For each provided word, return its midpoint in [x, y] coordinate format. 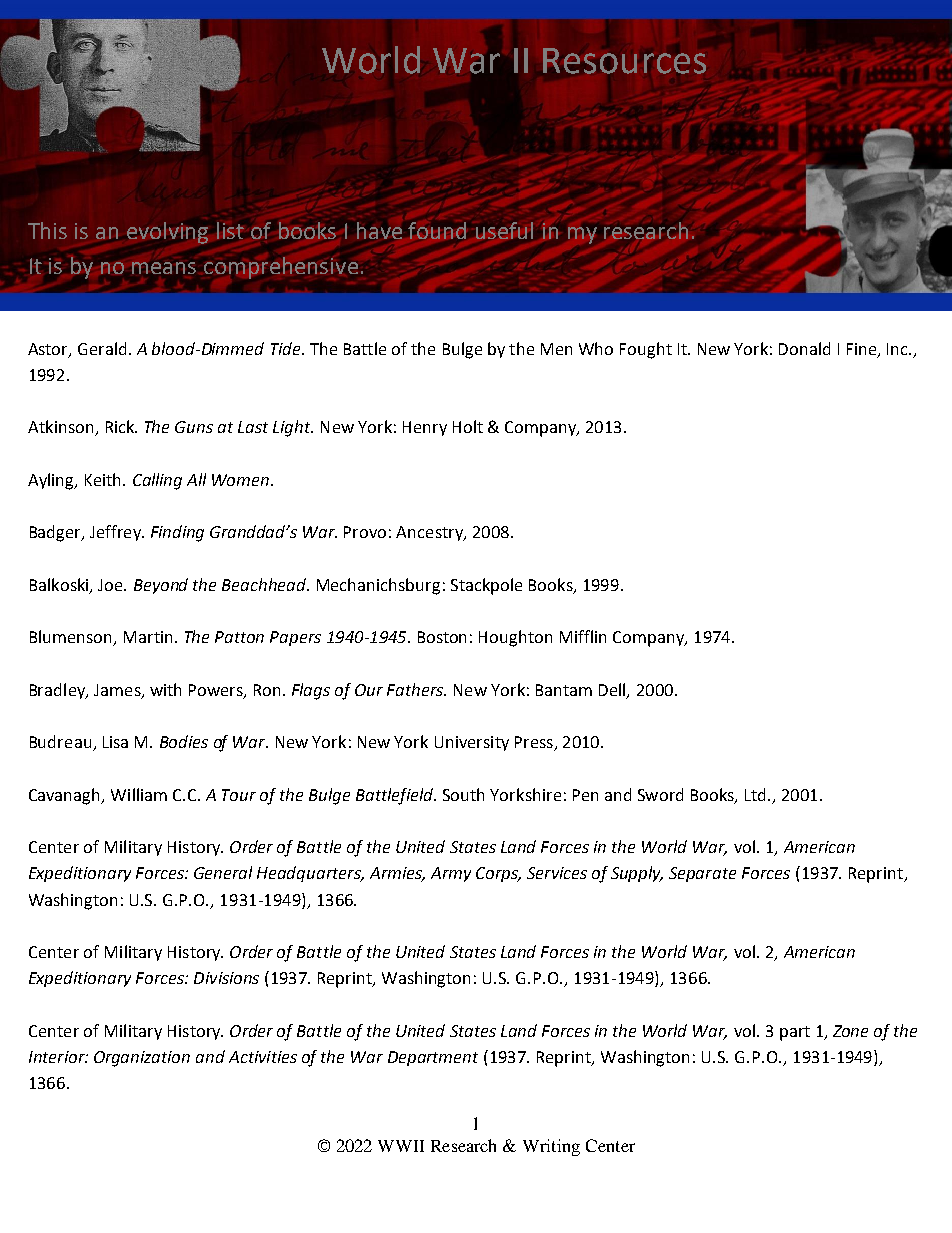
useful [504, 230]
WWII [401, 1146]
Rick [121, 426]
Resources [624, 61]
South [463, 794]
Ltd [757, 794]
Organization [142, 1059]
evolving [167, 233]
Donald [804, 348]
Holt [468, 426]
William [139, 794]
